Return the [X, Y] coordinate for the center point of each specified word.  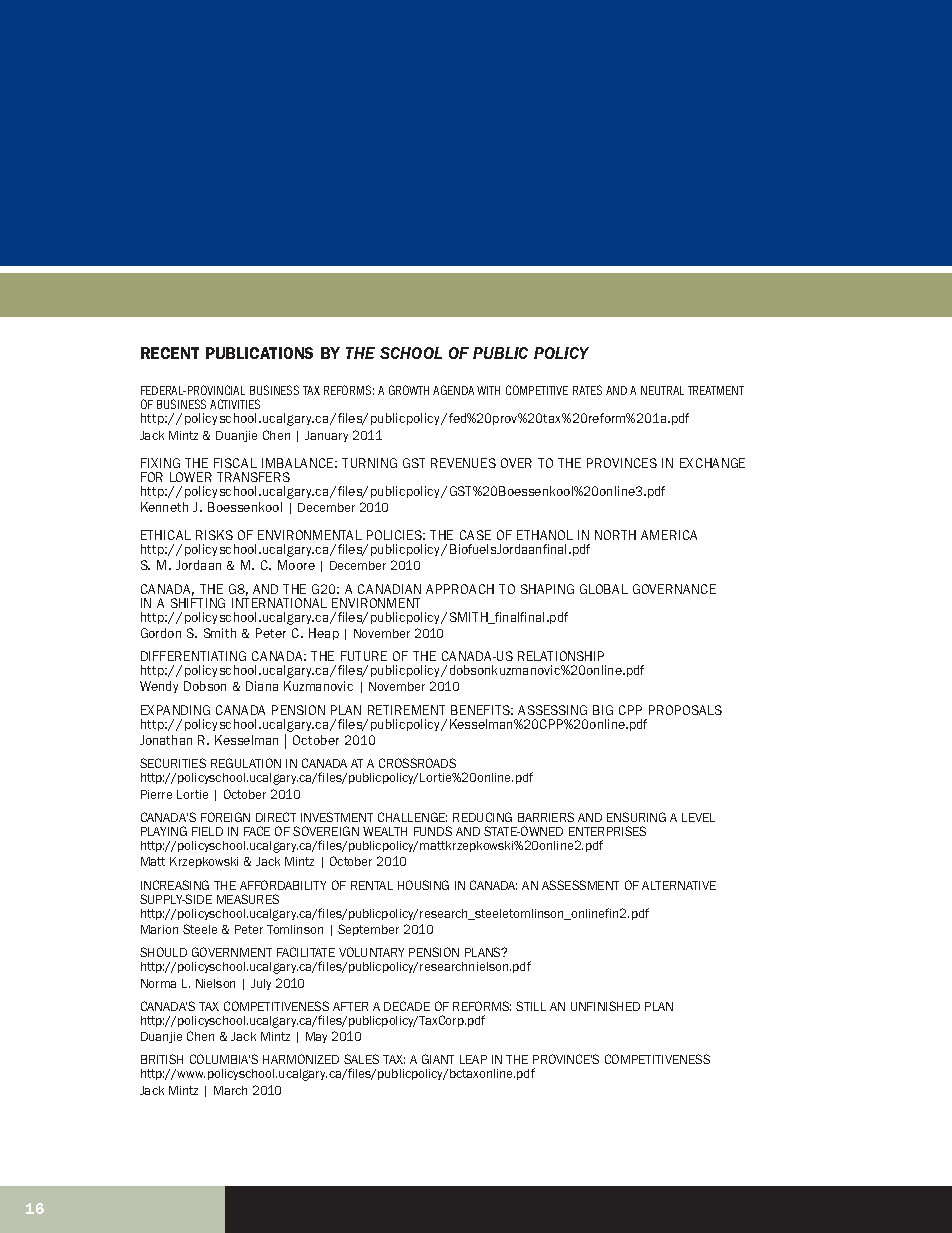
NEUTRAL [662, 390]
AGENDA [453, 390]
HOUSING [423, 885]
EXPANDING [175, 710]
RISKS [214, 535]
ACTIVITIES [235, 404]
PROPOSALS [685, 710]
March [230, 1090]
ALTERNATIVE [679, 885]
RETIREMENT [406, 710]
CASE [475, 535]
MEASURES [248, 899]
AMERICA [669, 535]
